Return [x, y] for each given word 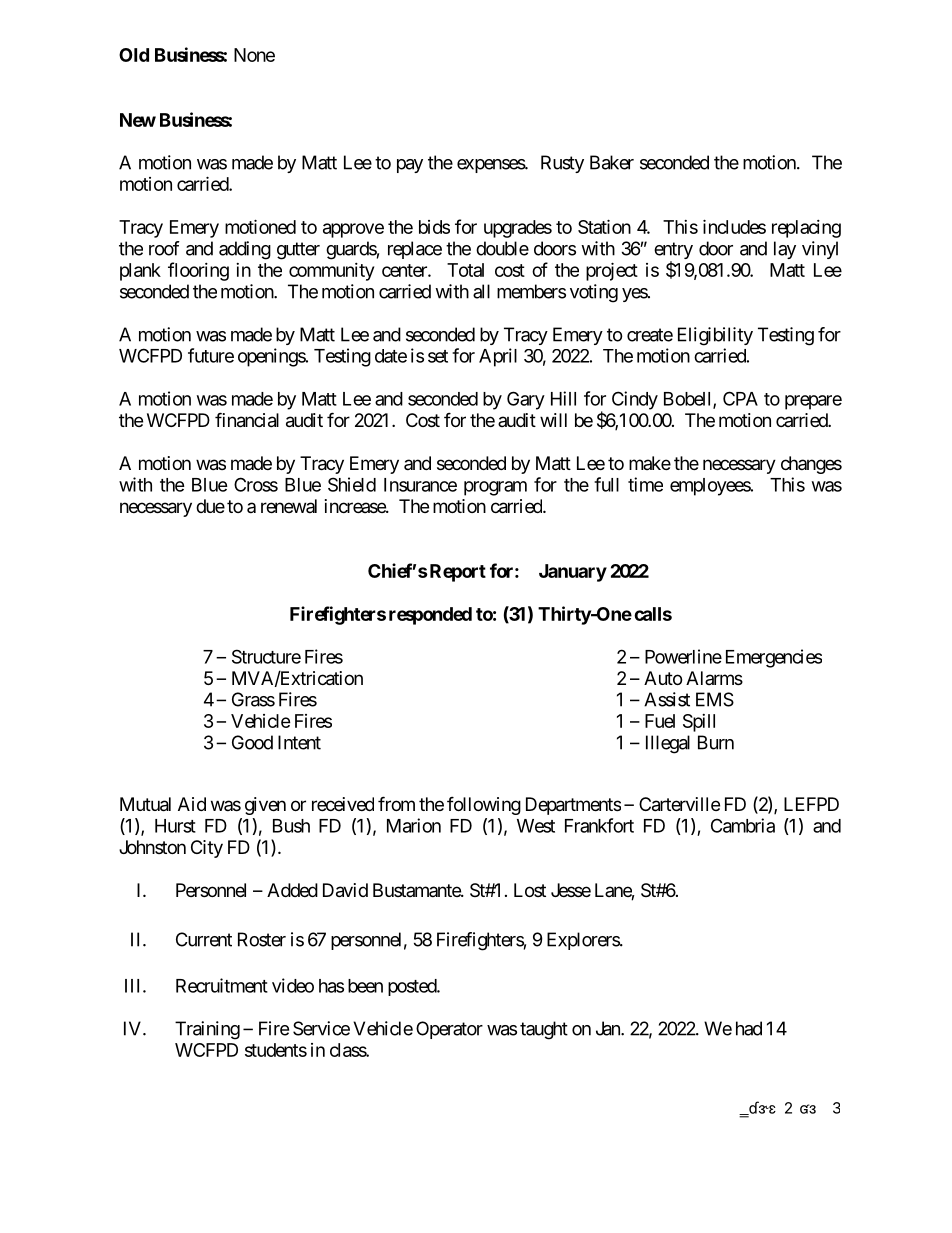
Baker [612, 162]
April [498, 357]
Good [252, 742]
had [749, 1028]
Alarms [714, 678]
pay [410, 166]
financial [247, 420]
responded [430, 616]
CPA [740, 398]
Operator [449, 1030]
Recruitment [222, 985]
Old [134, 55]
